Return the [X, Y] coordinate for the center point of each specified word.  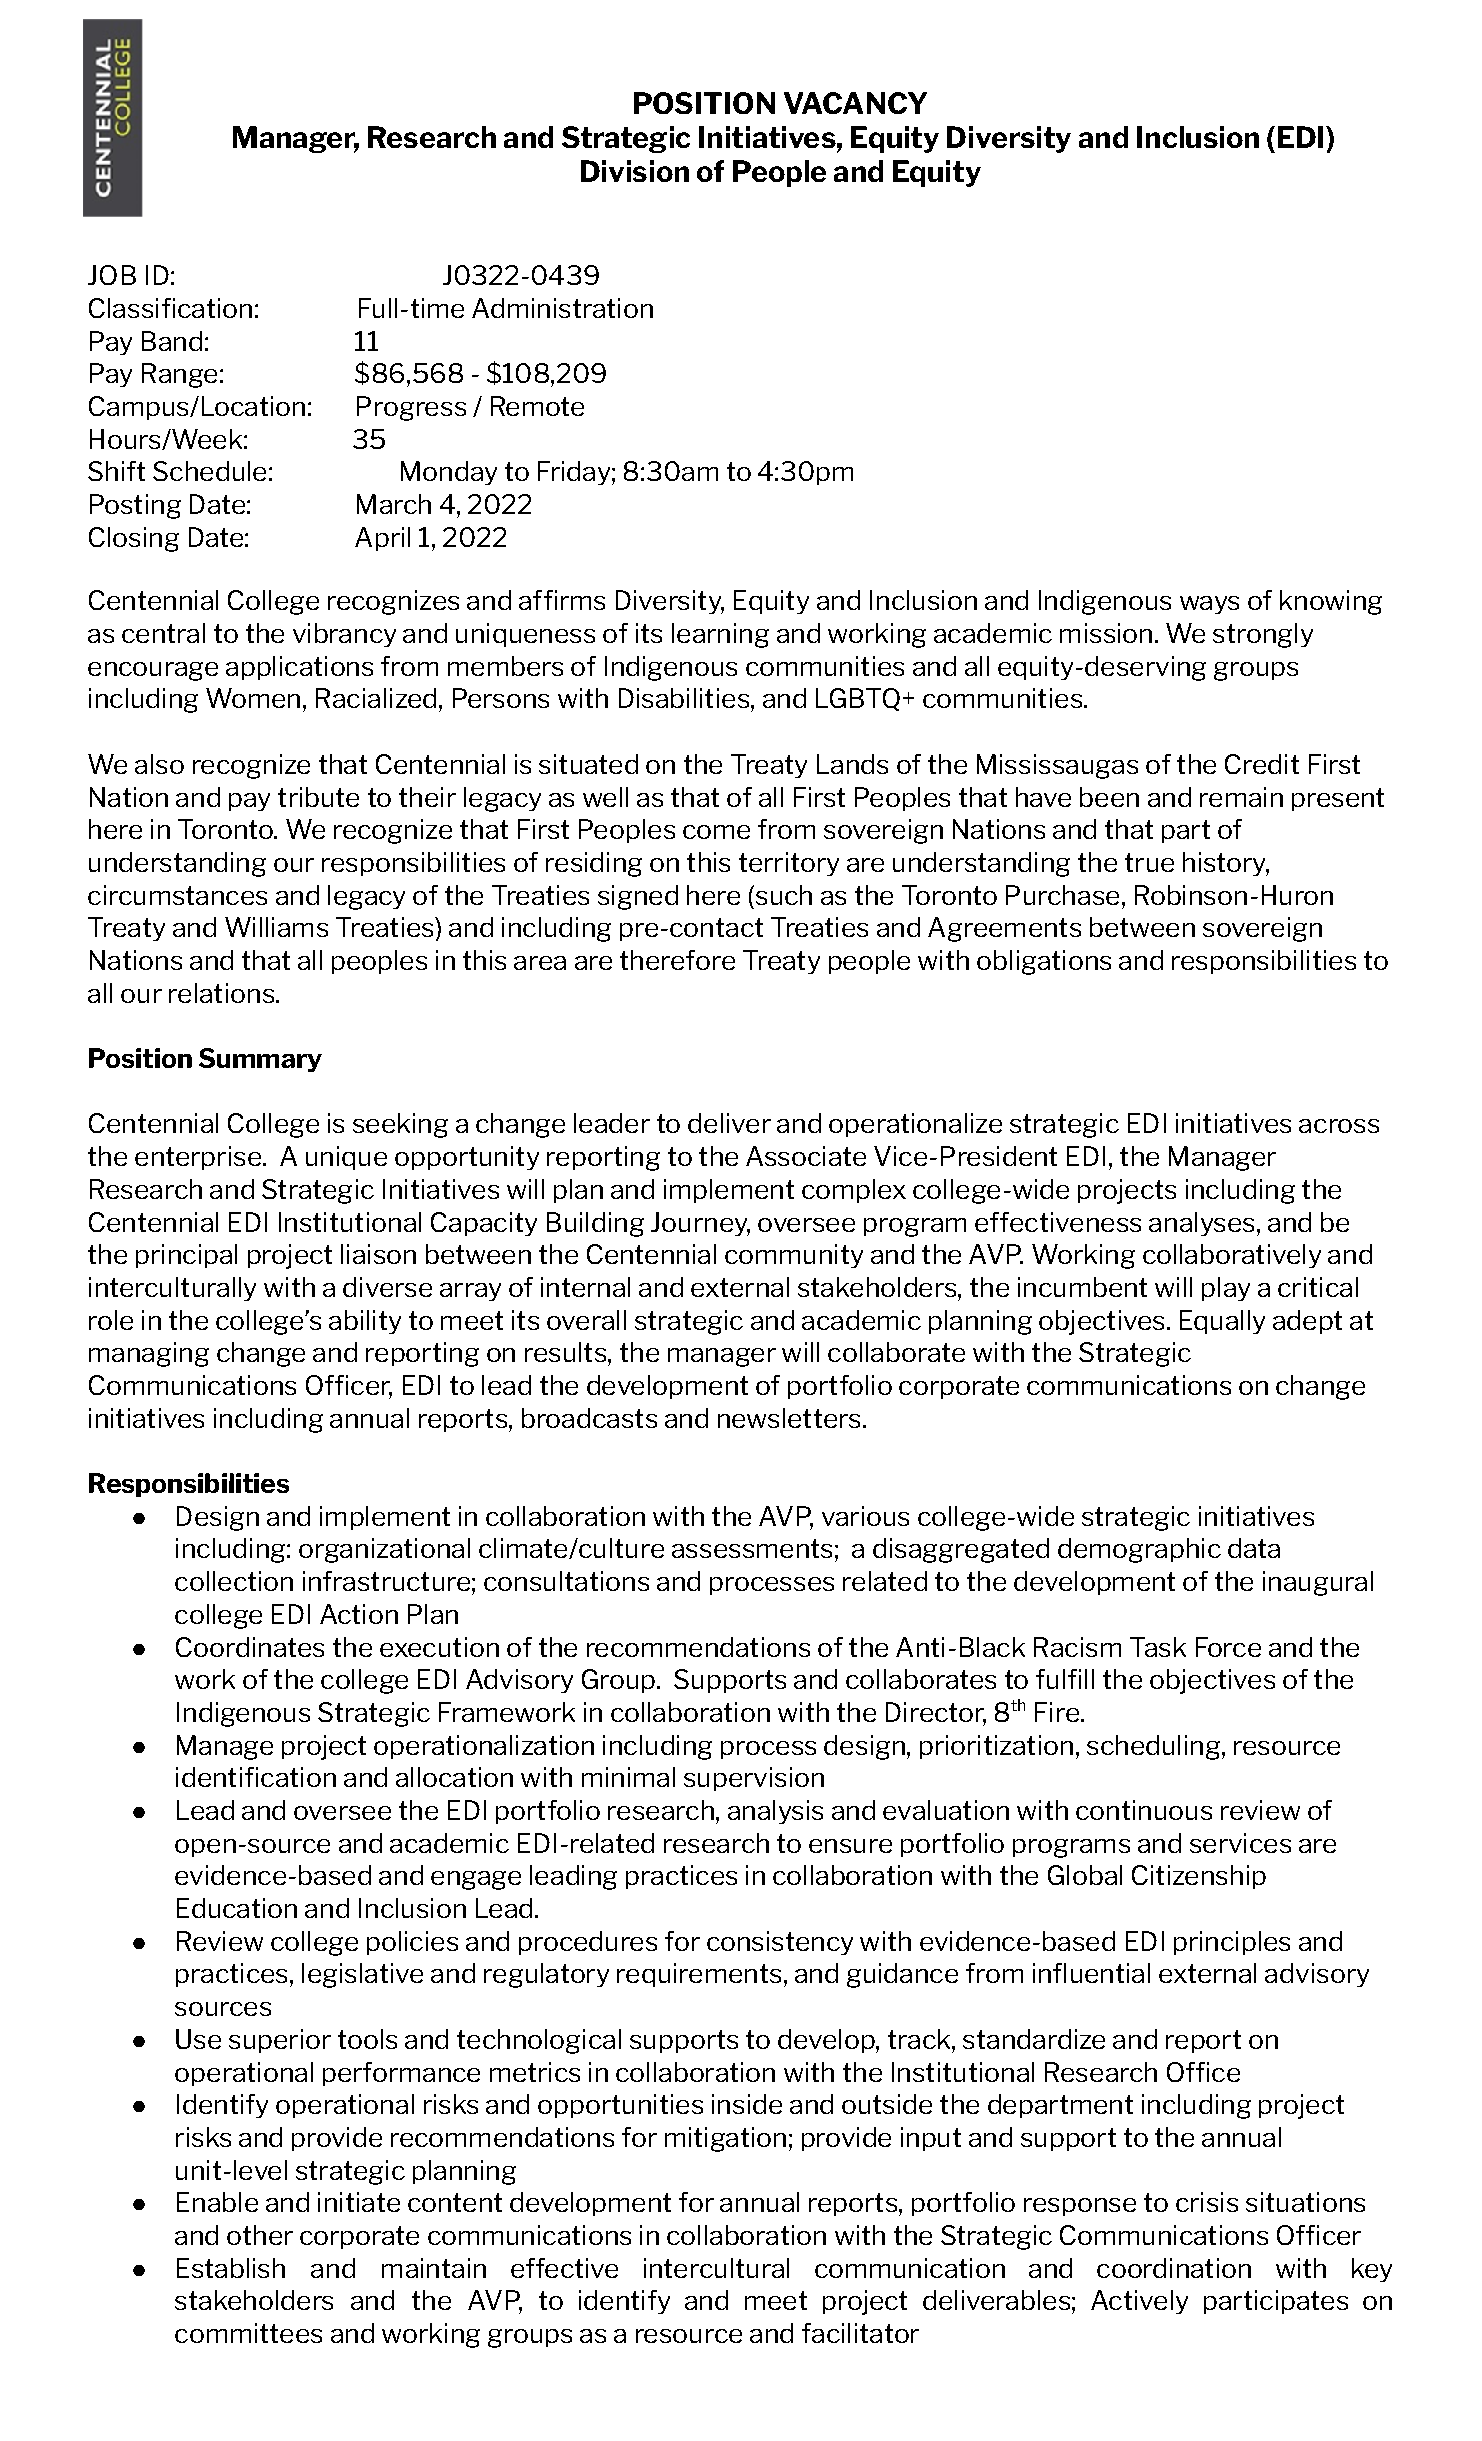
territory [789, 864]
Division [635, 171]
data [1254, 1548]
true [1149, 862]
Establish [231, 2268]
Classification [170, 308]
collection [234, 1581]
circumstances [177, 895]
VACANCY [855, 103]
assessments [752, 1548]
